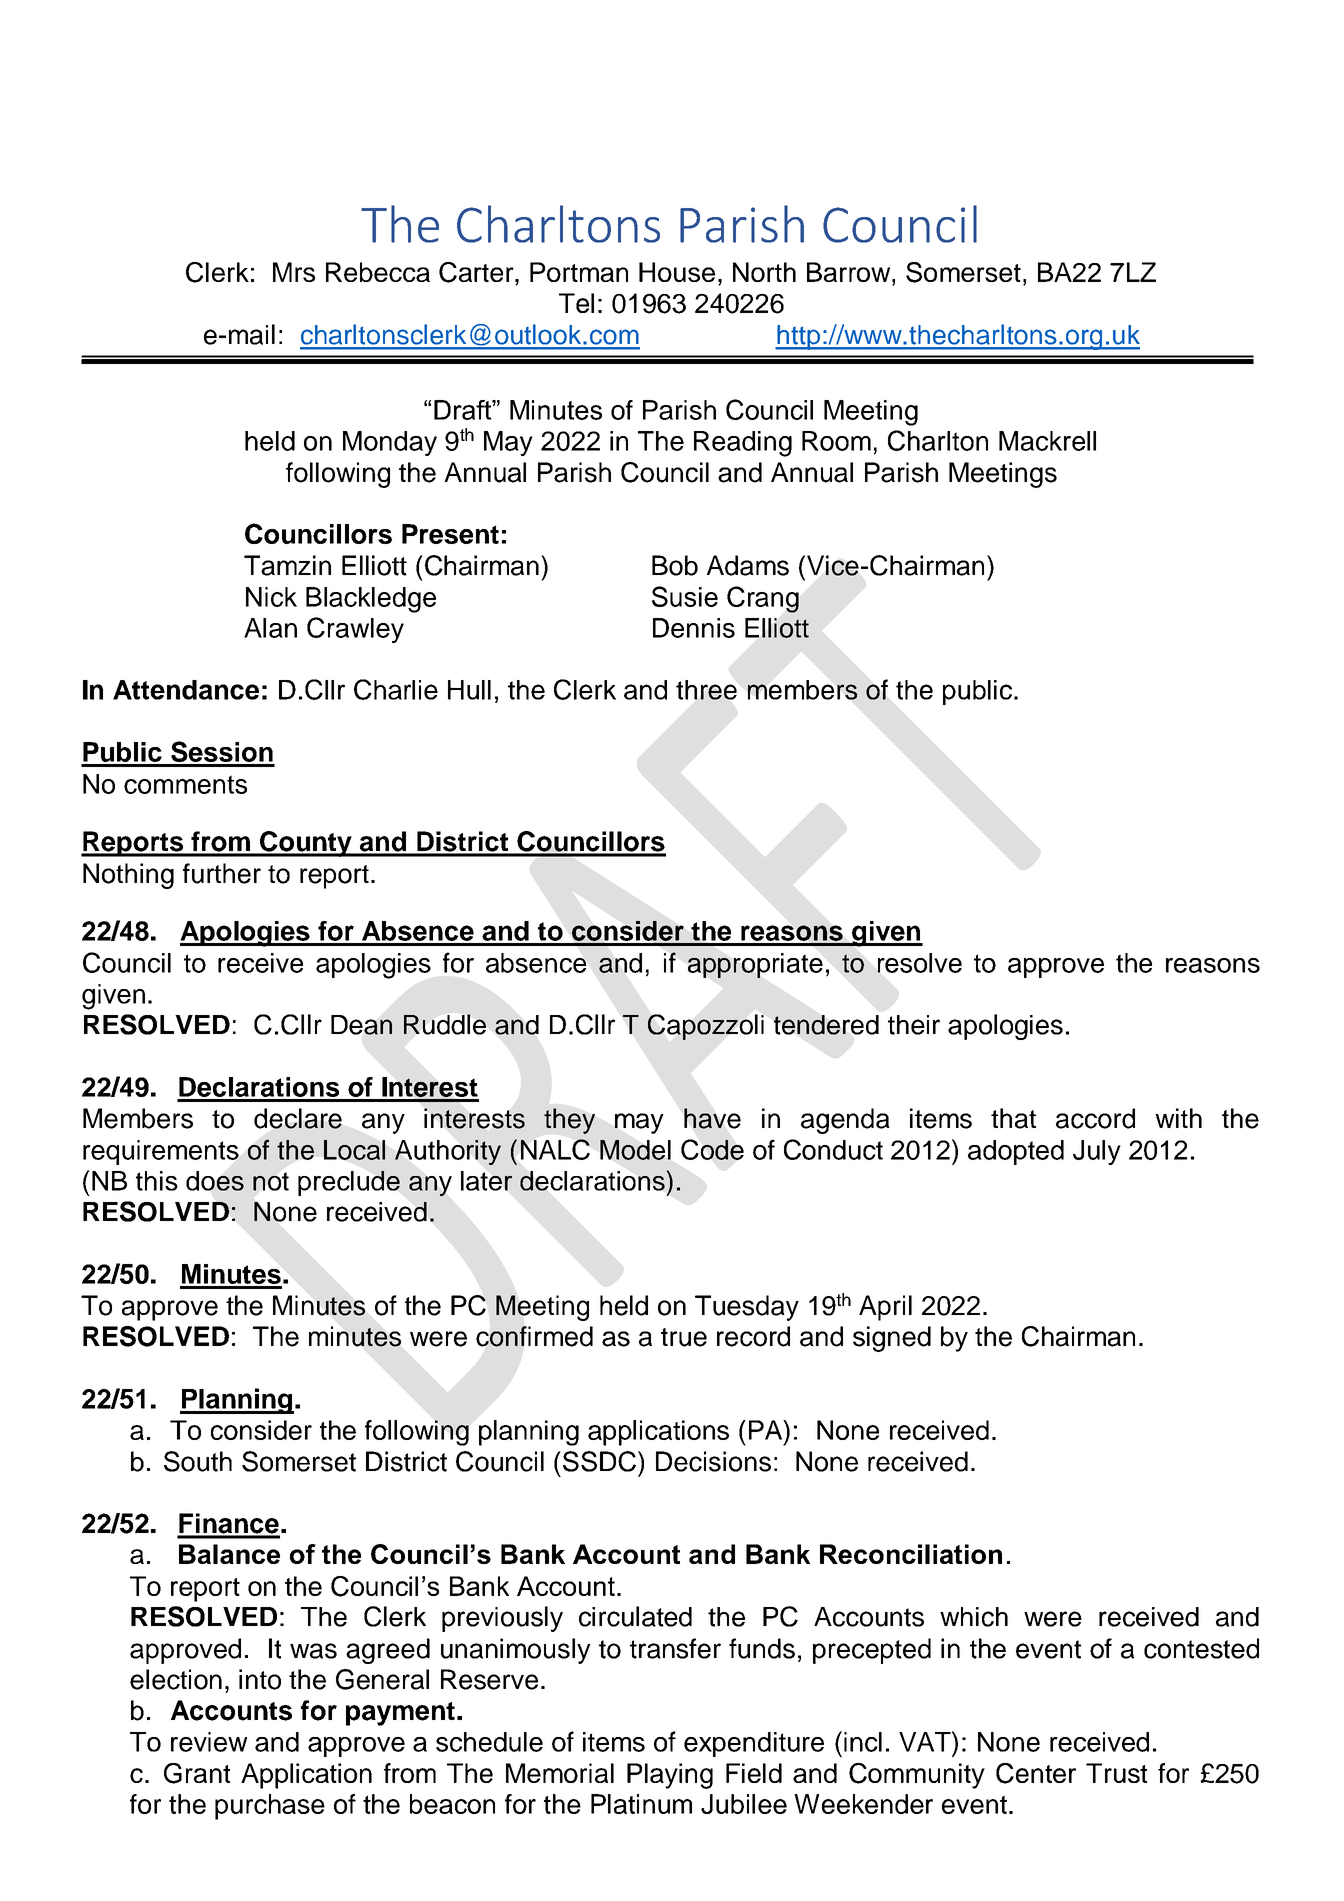 The height and width of the page is (1901, 1344). What do you see at coordinates (294, 272) in the page?
I see `Mrs` at bounding box center [294, 272].
